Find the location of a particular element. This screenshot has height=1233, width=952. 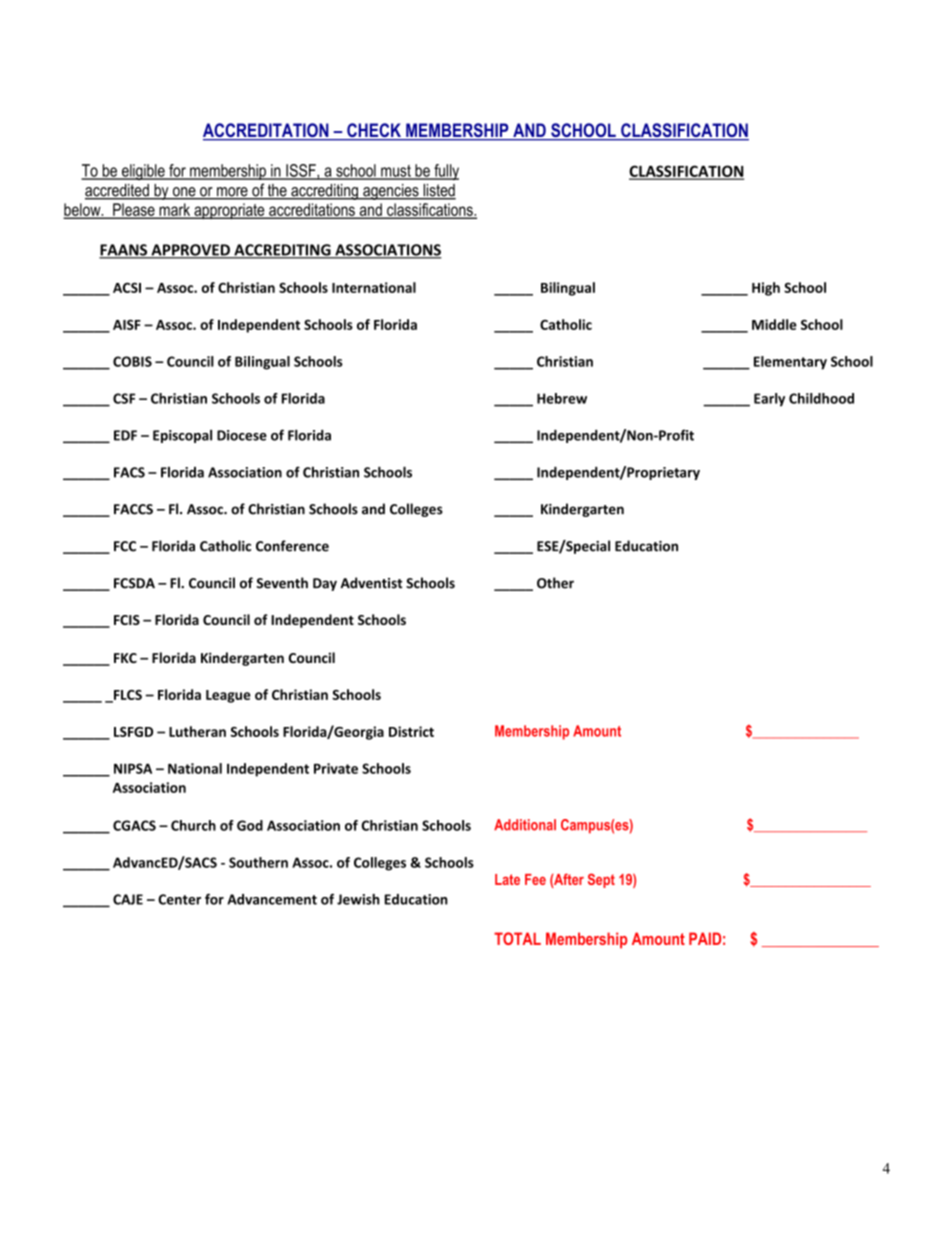

Middle is located at coordinates (774, 324).
